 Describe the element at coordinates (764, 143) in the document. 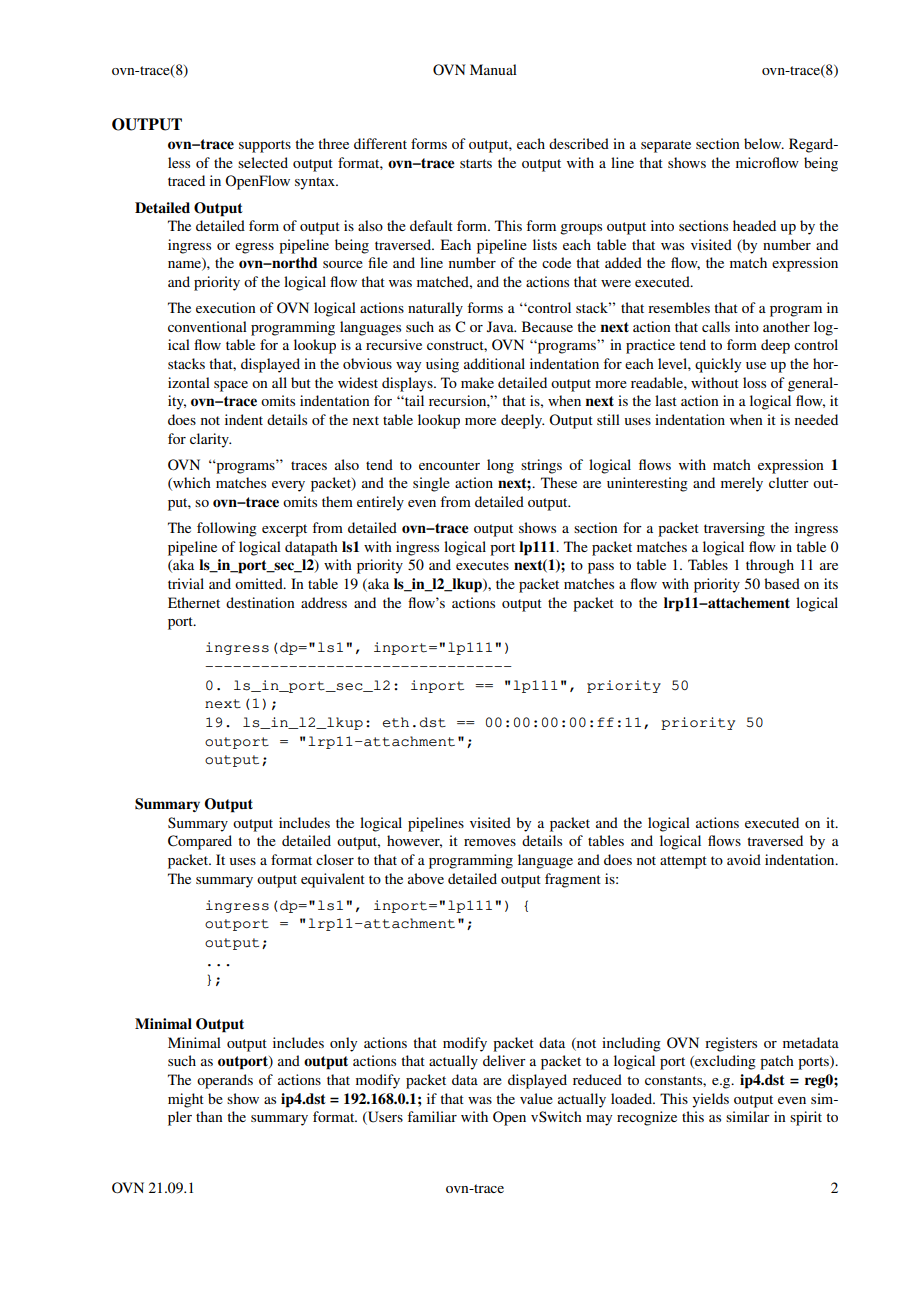

I see `below` at that location.
